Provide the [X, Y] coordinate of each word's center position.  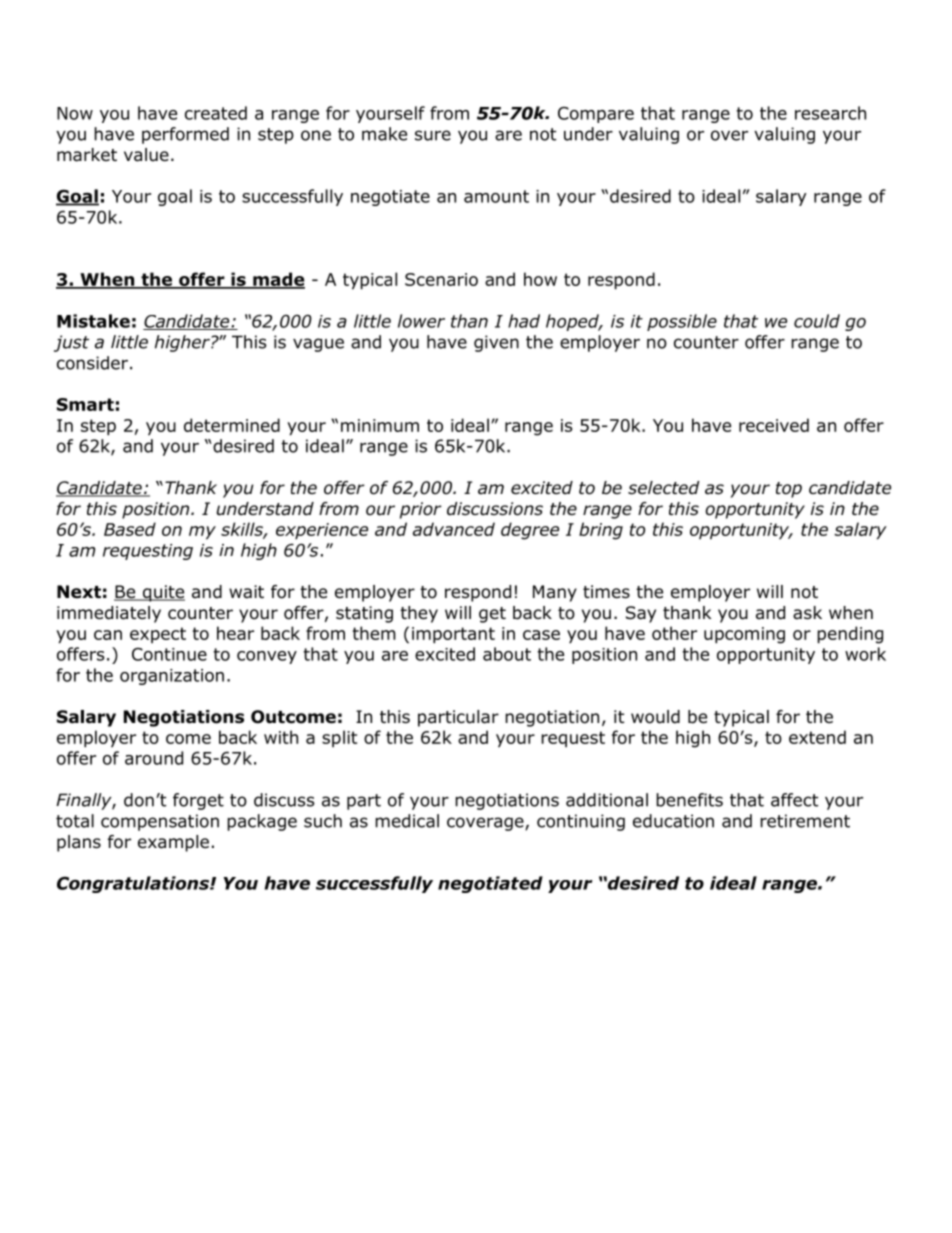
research [830, 113]
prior [421, 510]
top [789, 490]
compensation [160, 822]
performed [185, 135]
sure [433, 135]
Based [130, 529]
